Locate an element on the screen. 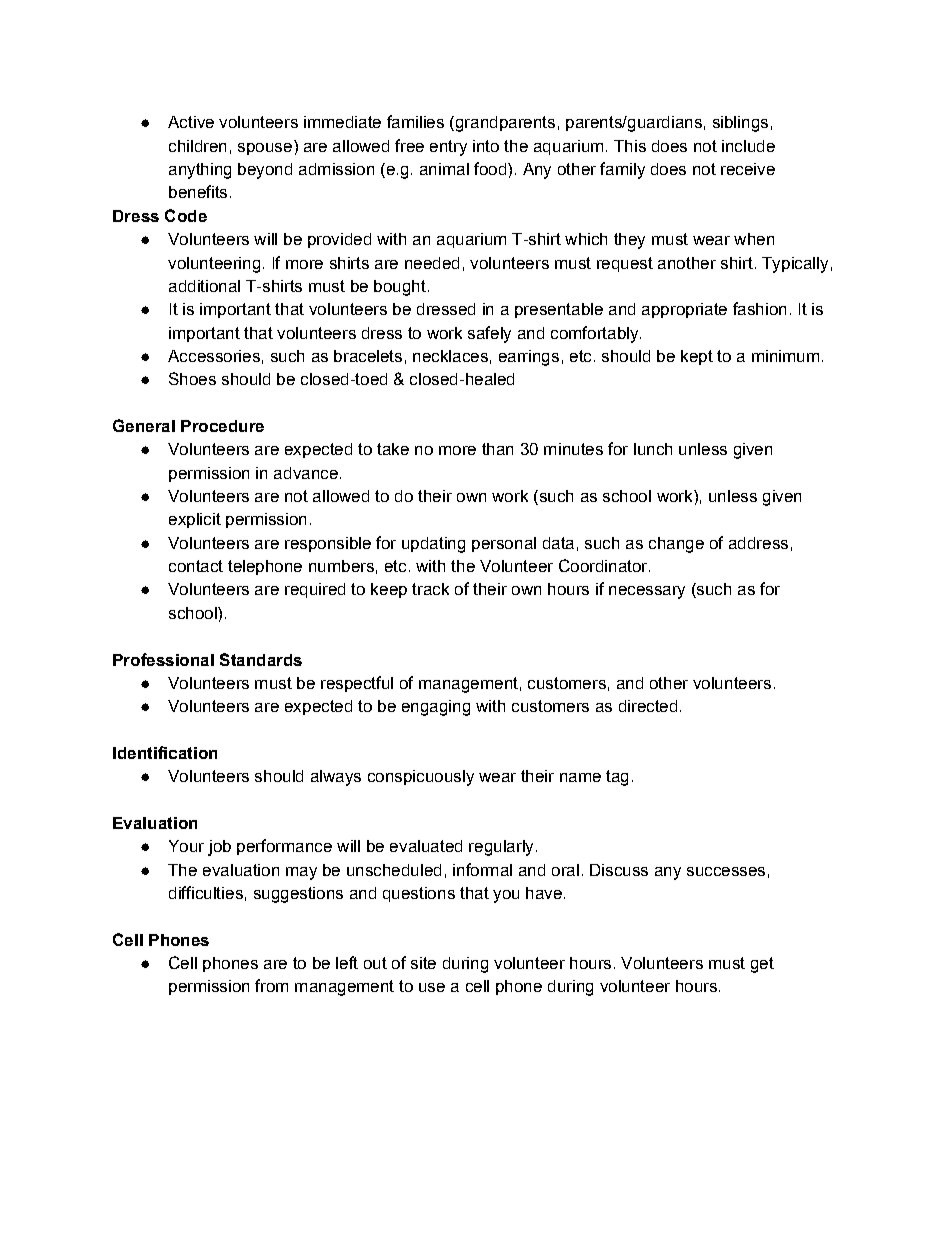 Image resolution: width=952 pixels, height=1233 pixels. contact is located at coordinates (196, 566).
